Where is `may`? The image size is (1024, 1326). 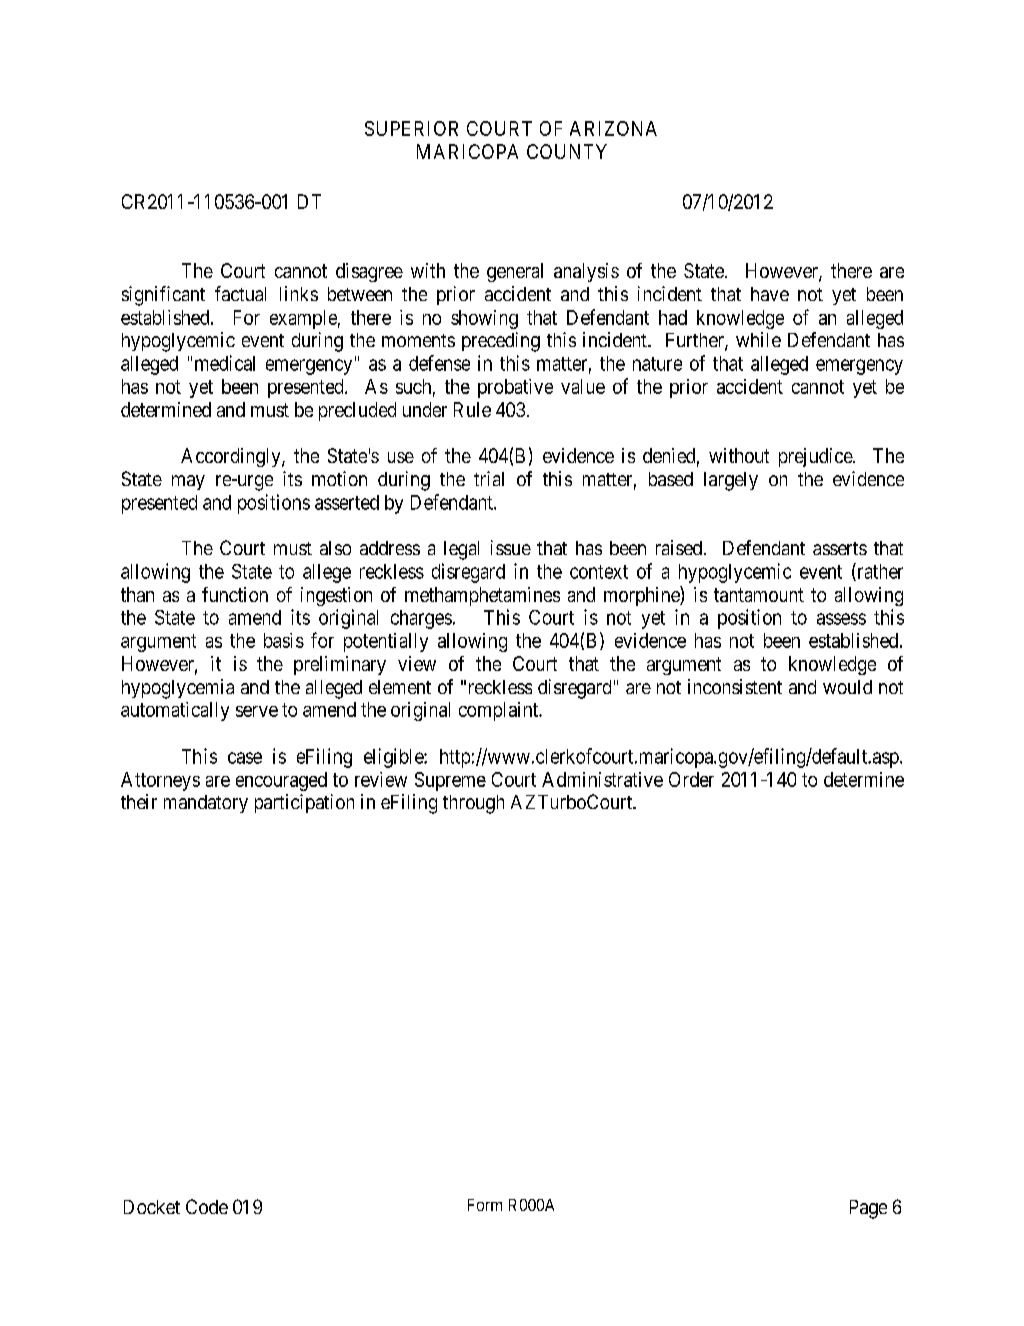
may is located at coordinates (188, 482).
